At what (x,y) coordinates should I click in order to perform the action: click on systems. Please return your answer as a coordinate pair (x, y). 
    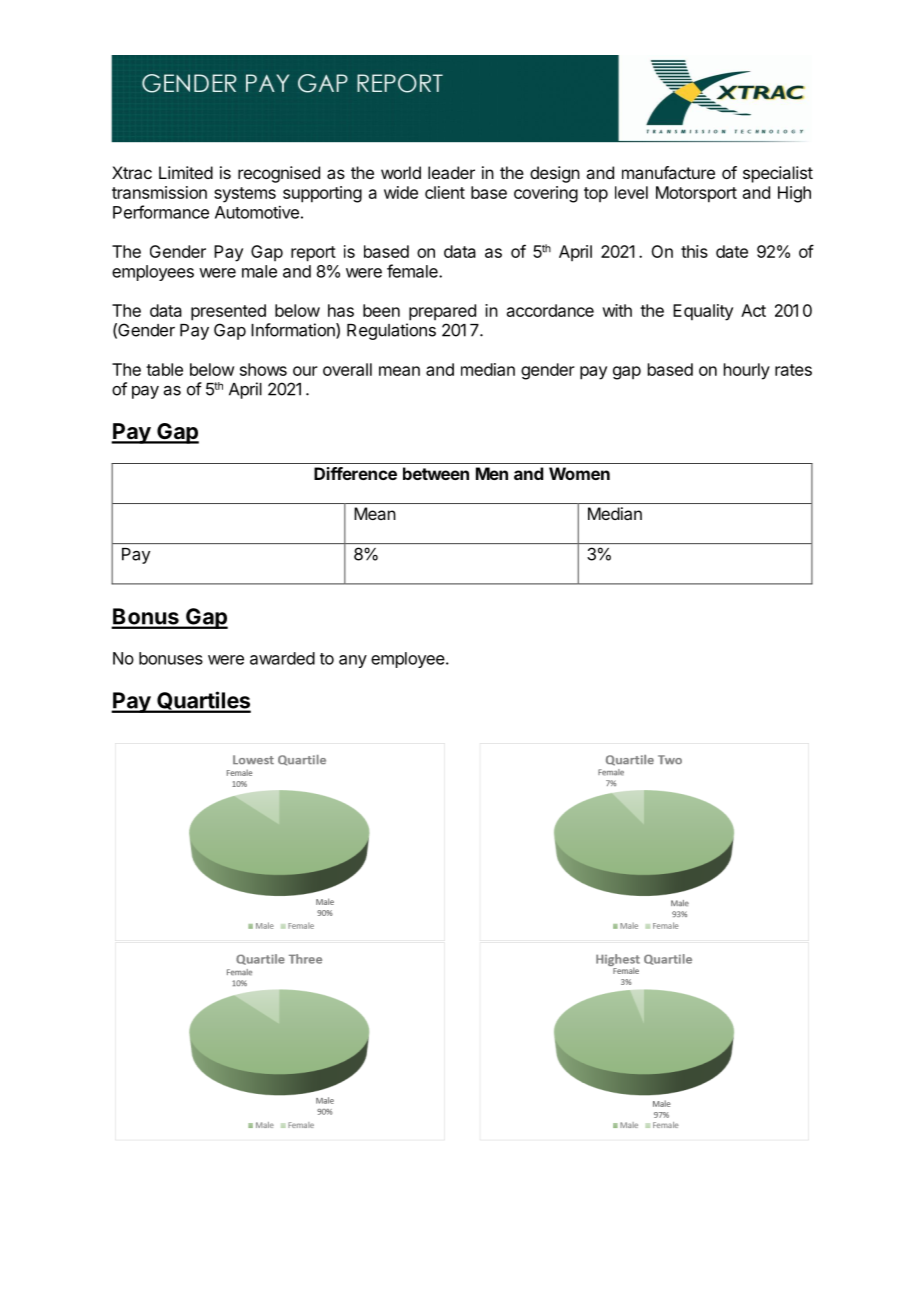
    Looking at the image, I should click on (245, 195).
